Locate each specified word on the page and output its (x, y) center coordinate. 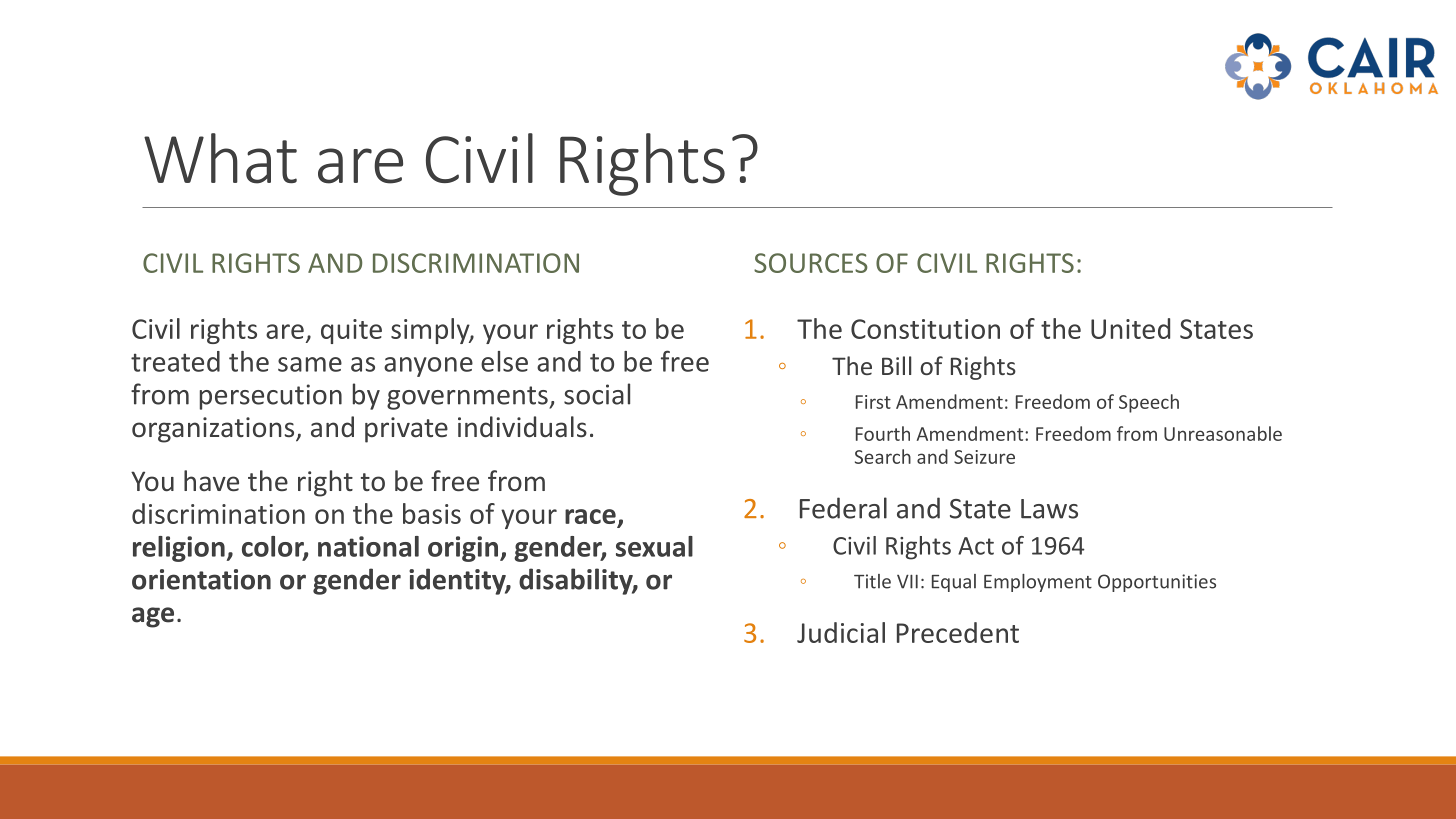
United (1130, 328)
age (153, 617)
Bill (896, 365)
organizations (214, 430)
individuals (522, 427)
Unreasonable (1223, 433)
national (368, 546)
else (504, 361)
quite (351, 331)
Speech (1149, 403)
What (220, 158)
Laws (1049, 509)
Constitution (925, 329)
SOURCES (811, 263)
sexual (654, 546)
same (310, 364)
